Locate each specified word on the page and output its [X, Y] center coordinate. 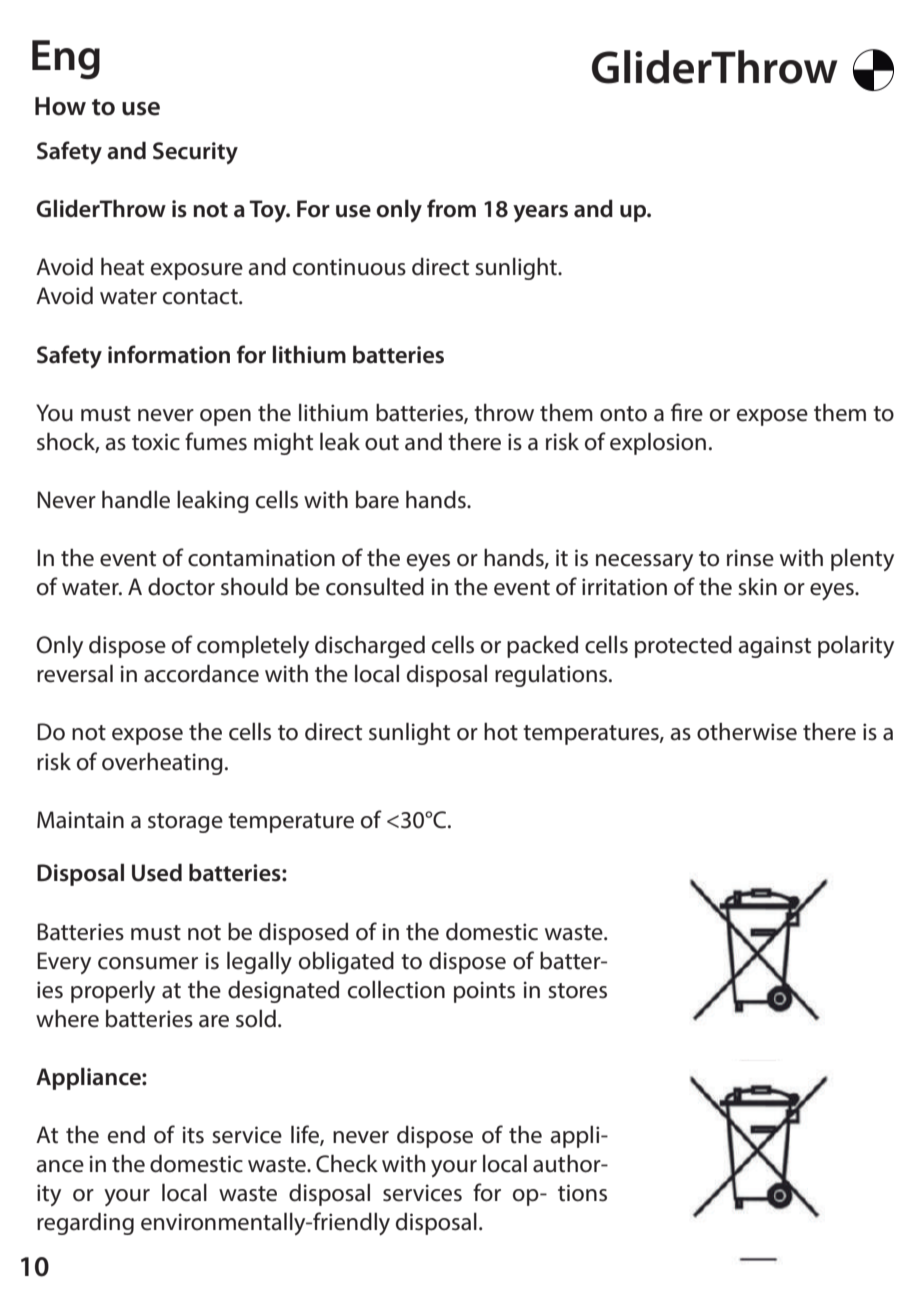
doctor [181, 586]
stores [577, 991]
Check [347, 1163]
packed [542, 646]
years [540, 214]
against [774, 647]
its [193, 1135]
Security [195, 153]
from [451, 208]
